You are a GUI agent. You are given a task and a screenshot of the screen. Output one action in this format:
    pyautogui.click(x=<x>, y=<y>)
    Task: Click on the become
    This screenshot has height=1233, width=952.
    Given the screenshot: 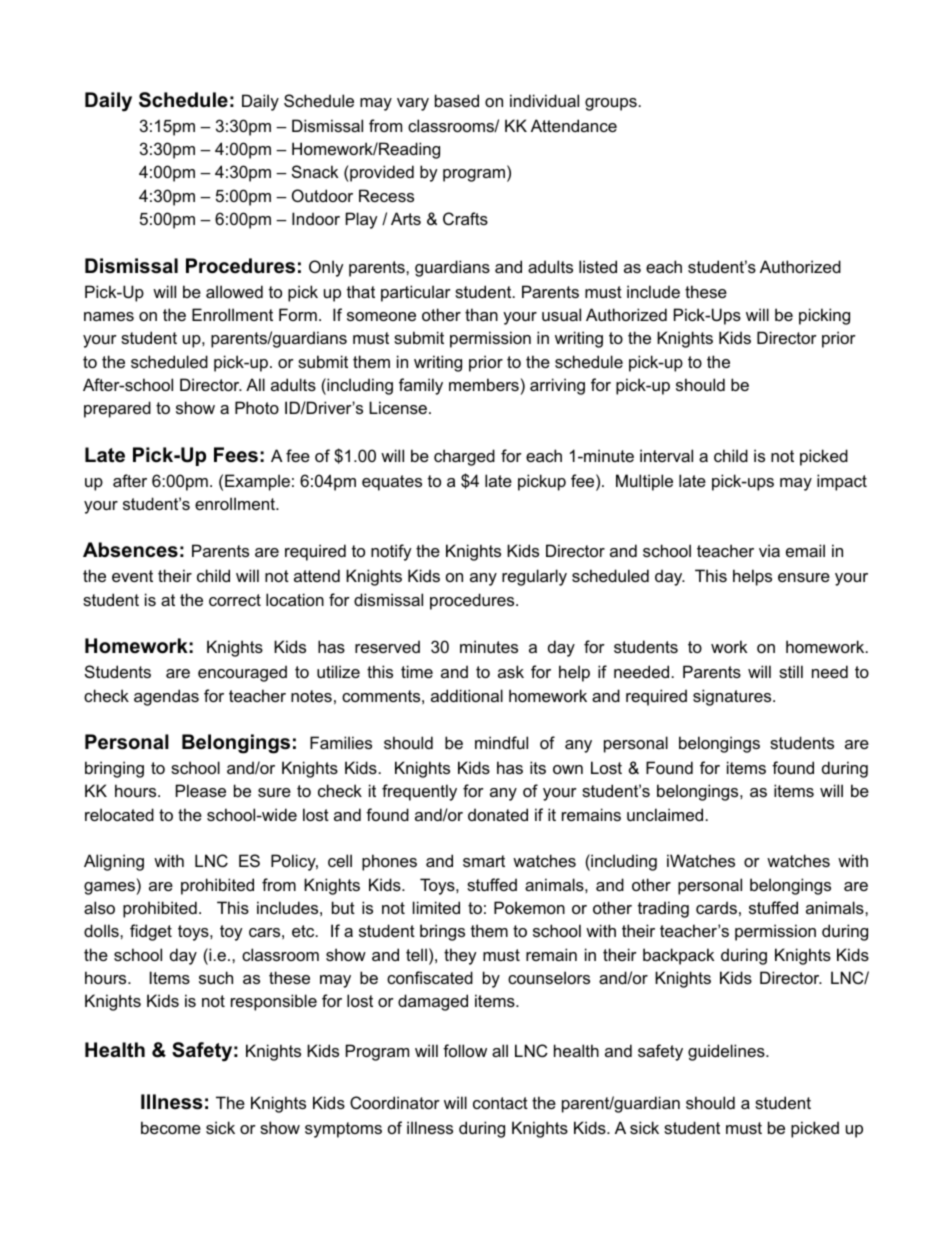 What is the action you would take?
    pyautogui.click(x=171, y=1127)
